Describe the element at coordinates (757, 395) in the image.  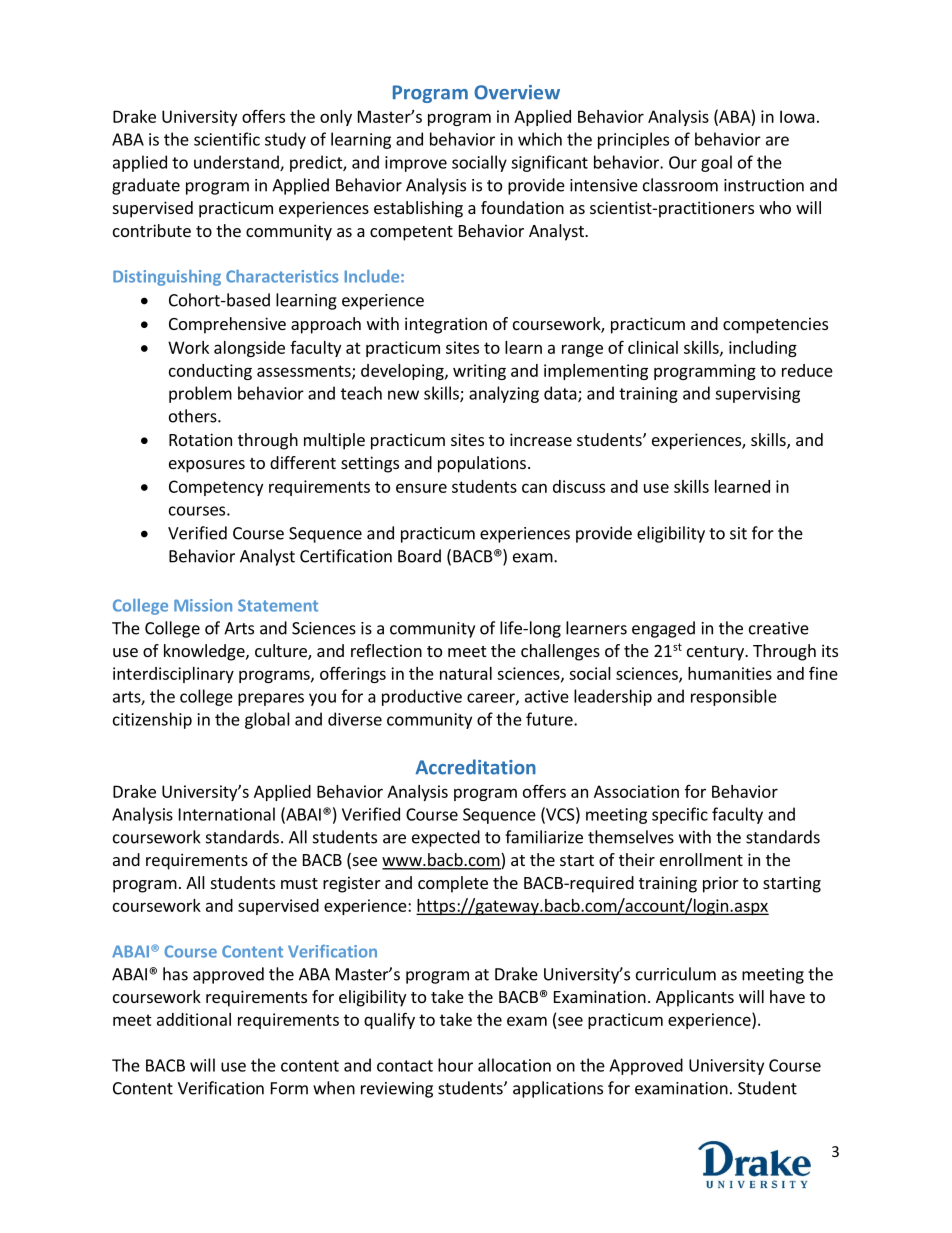
I see `supervising` at that location.
